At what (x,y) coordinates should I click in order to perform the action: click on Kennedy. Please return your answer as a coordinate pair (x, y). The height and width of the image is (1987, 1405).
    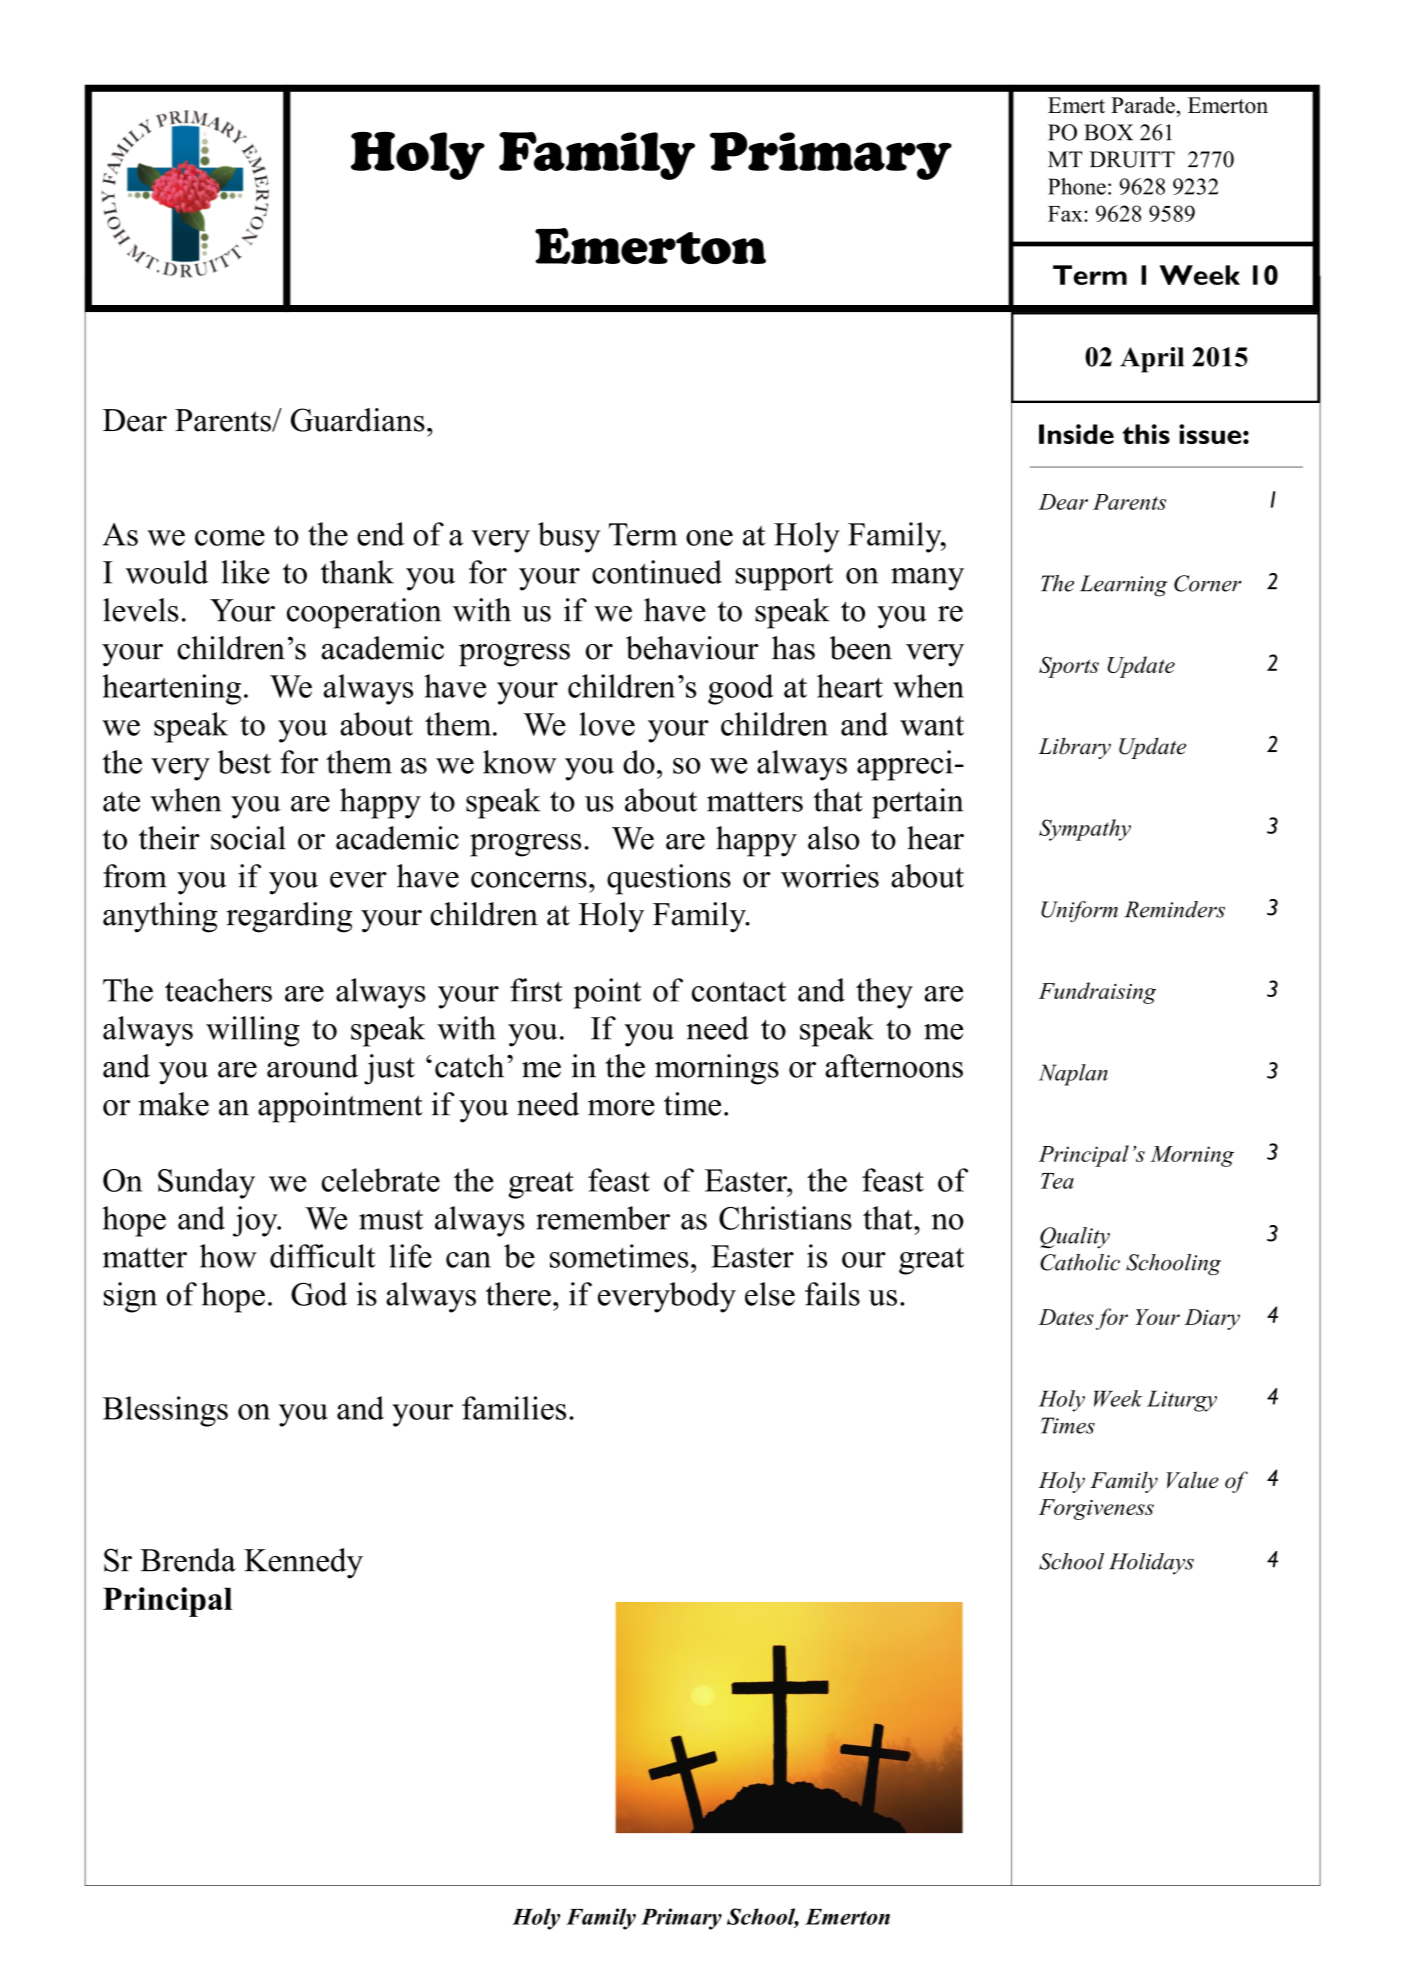
    Looking at the image, I should click on (303, 1563).
